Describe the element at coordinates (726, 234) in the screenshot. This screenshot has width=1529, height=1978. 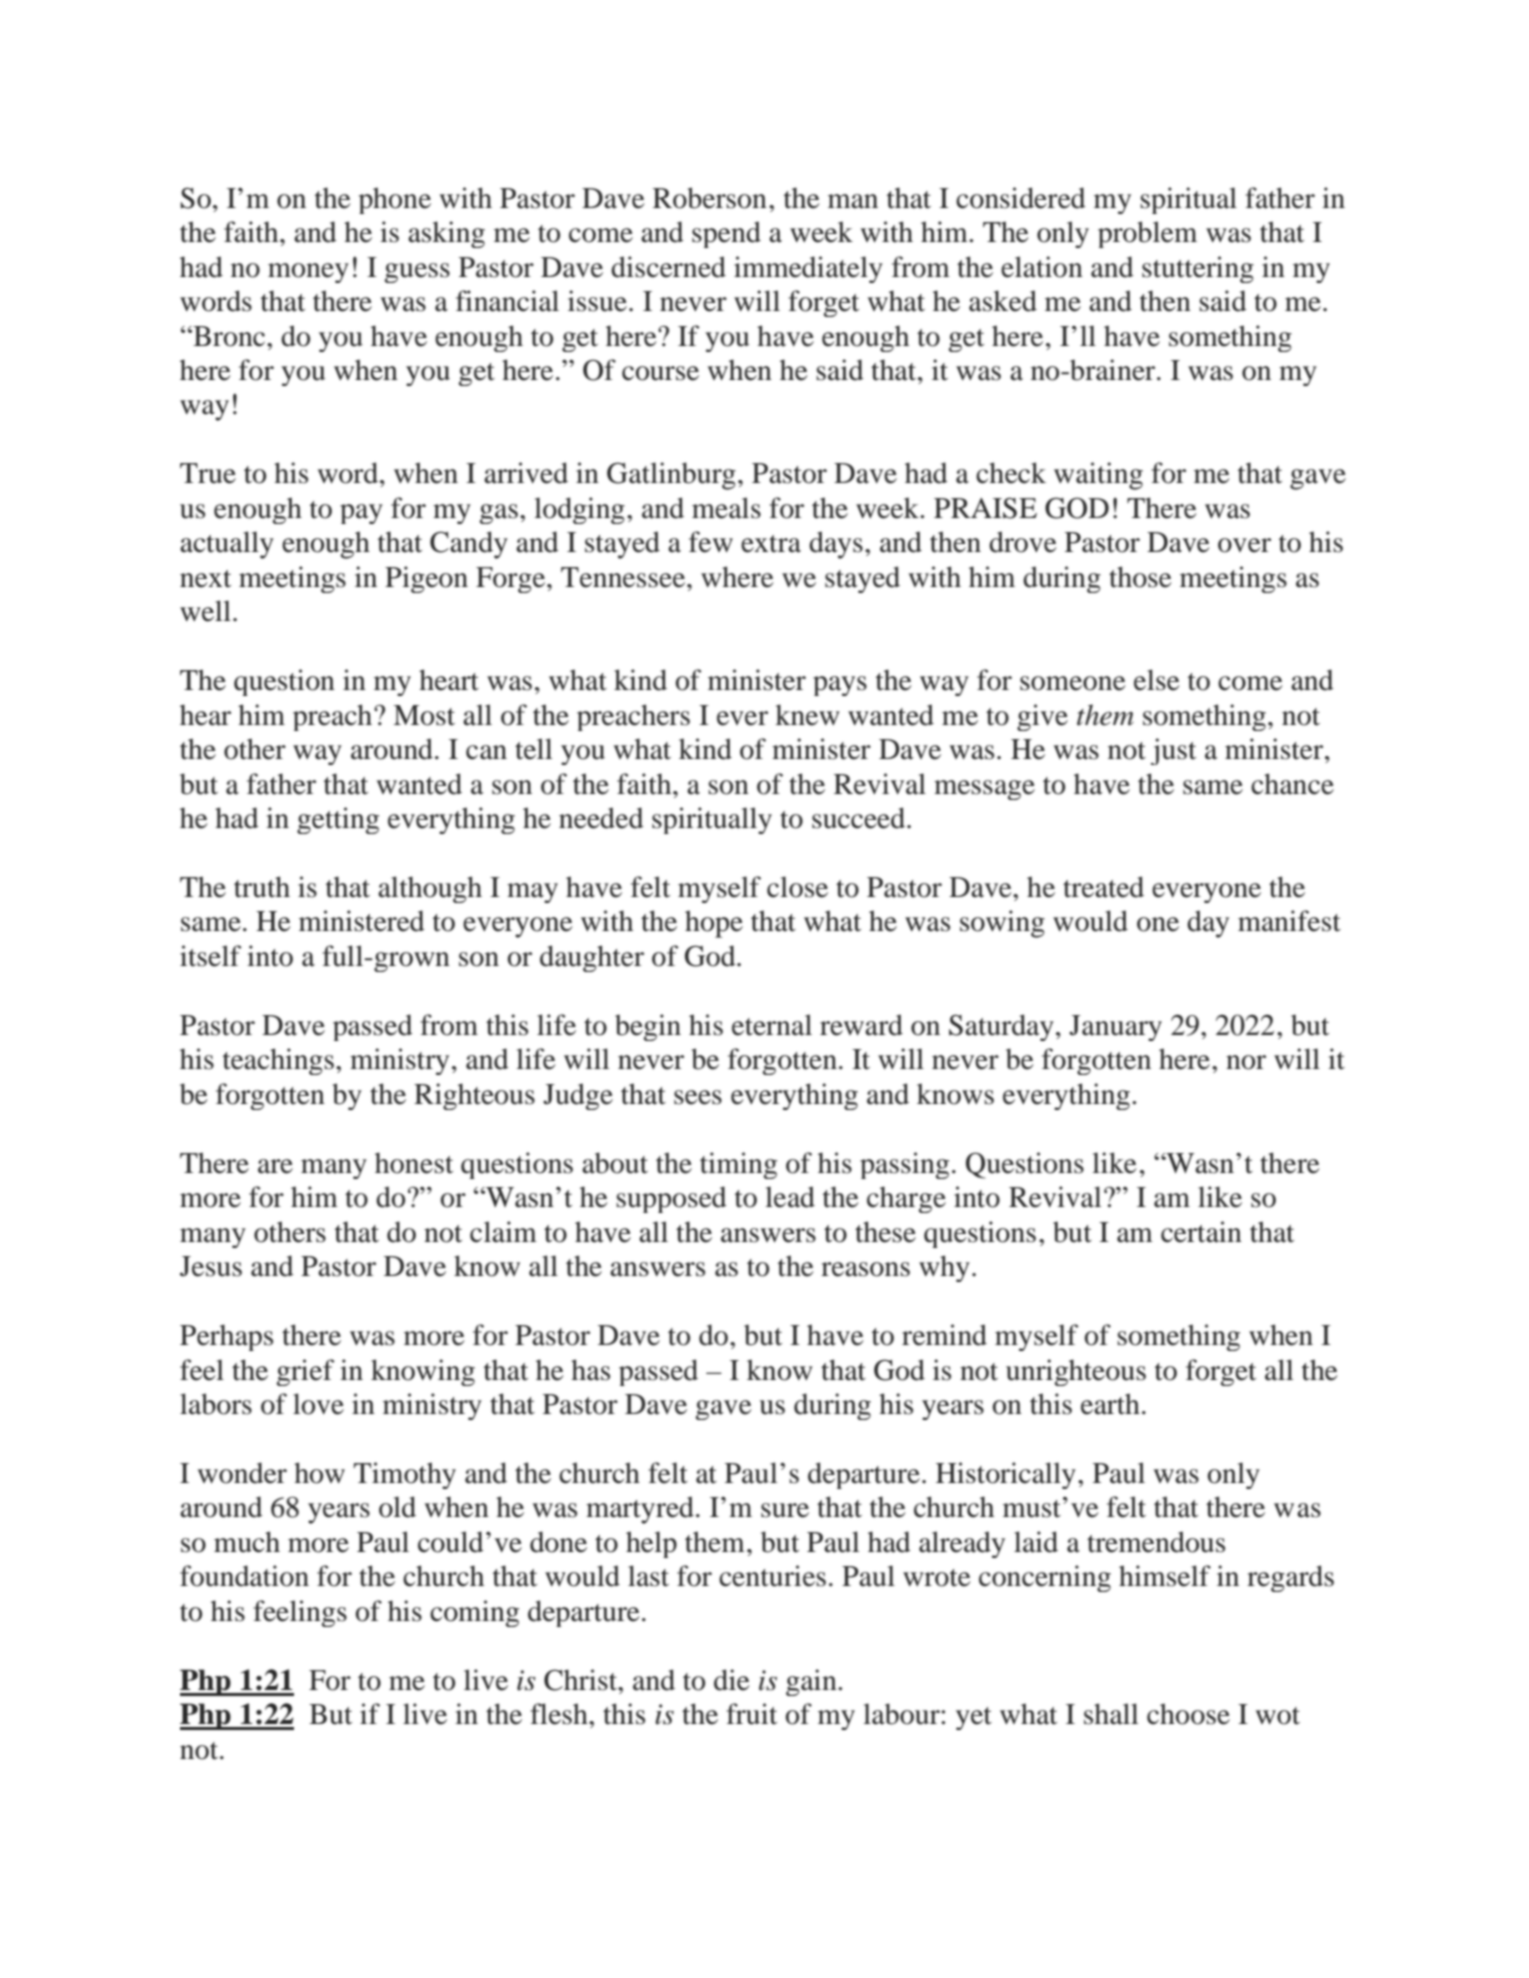
I see `spend` at that location.
